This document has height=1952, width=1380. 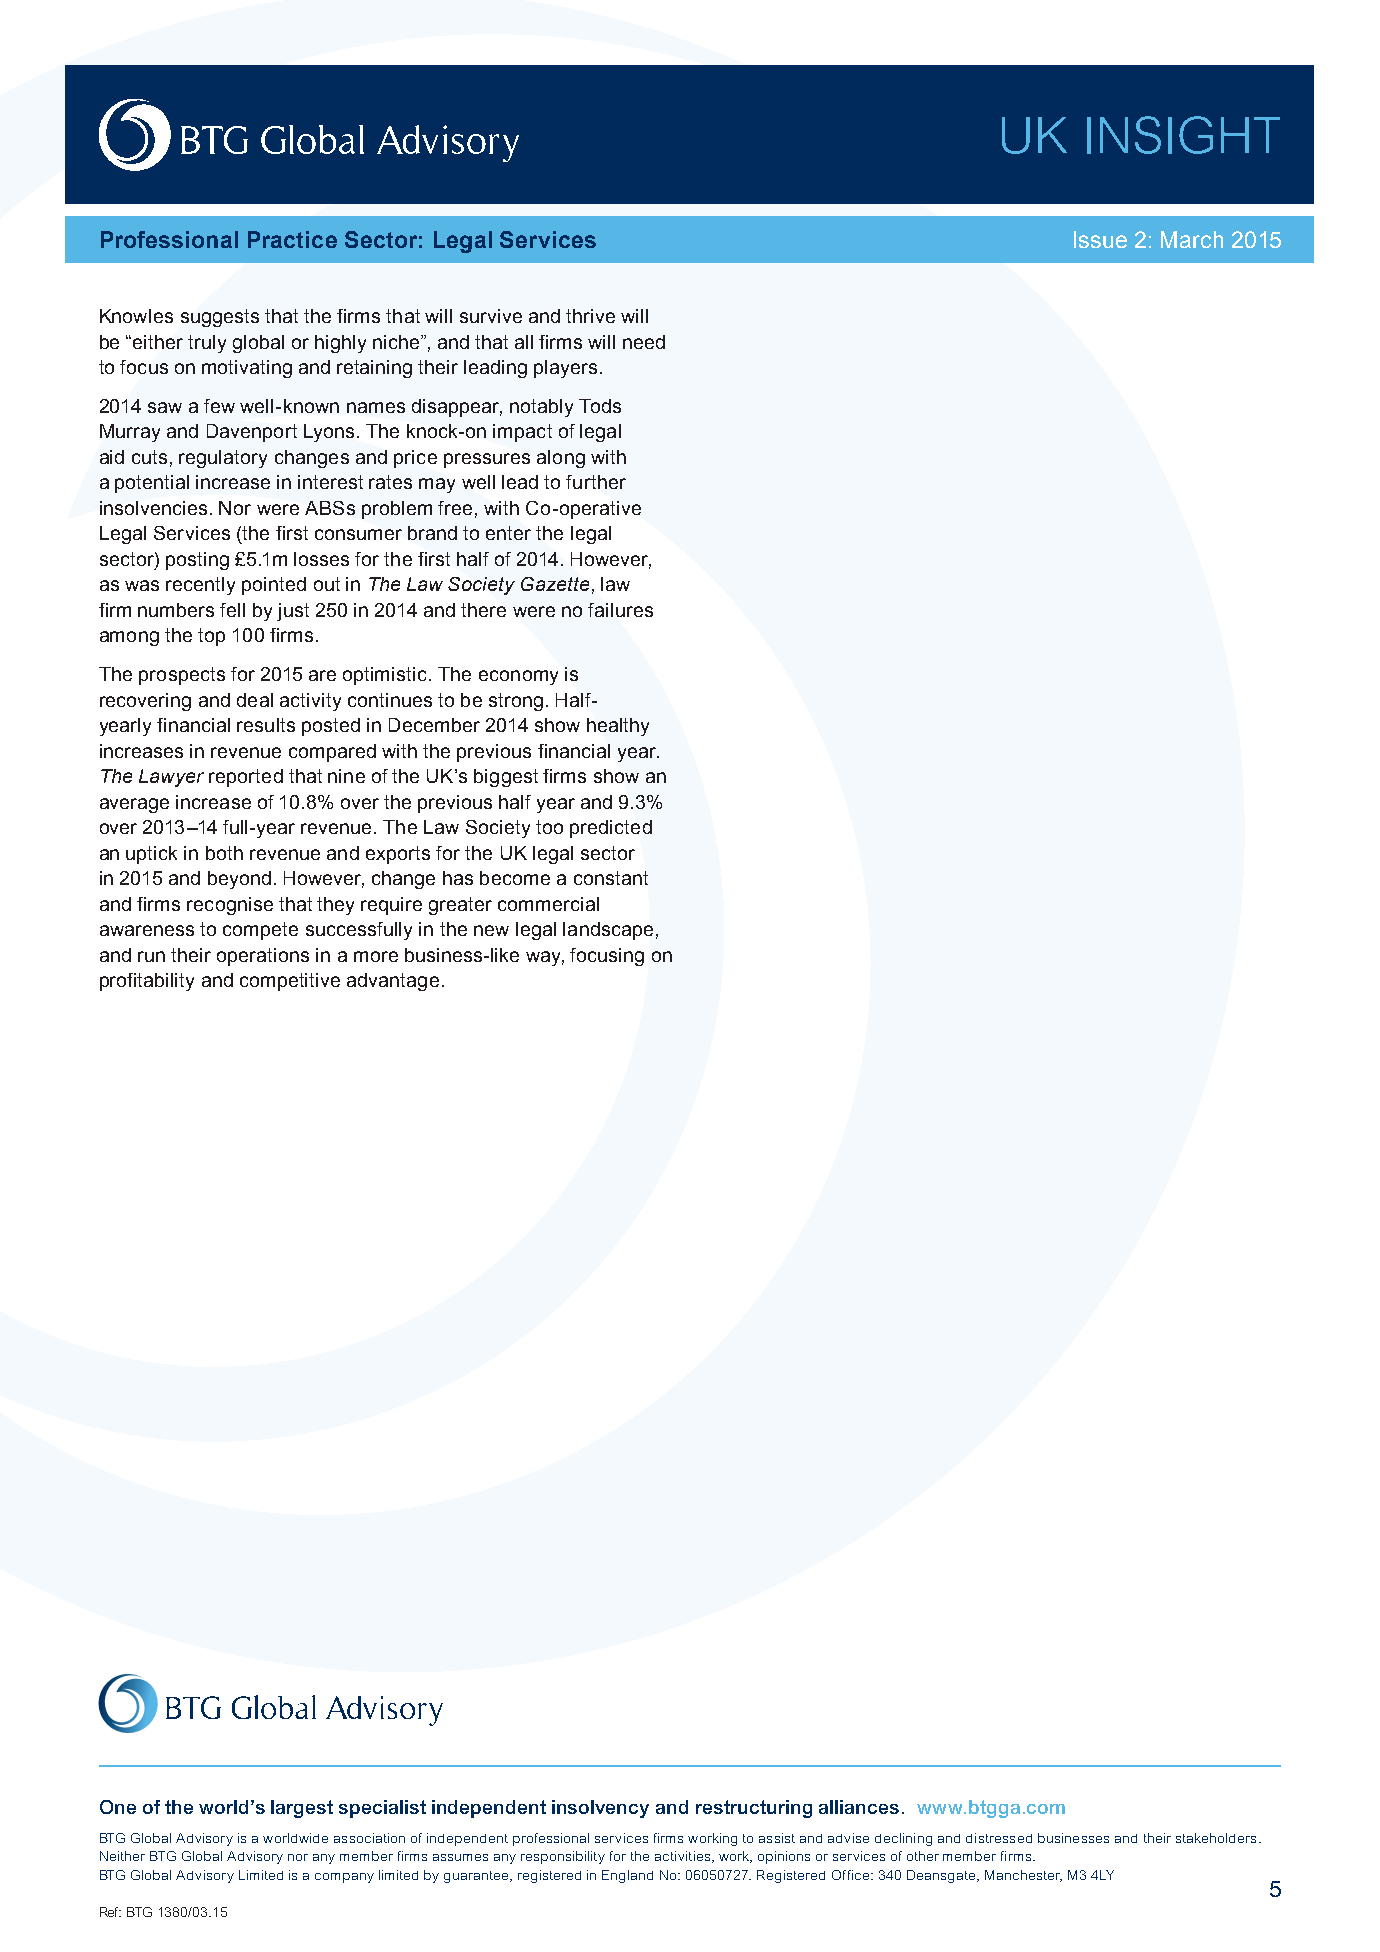 What do you see at coordinates (1100, 239) in the document?
I see `Issue` at bounding box center [1100, 239].
